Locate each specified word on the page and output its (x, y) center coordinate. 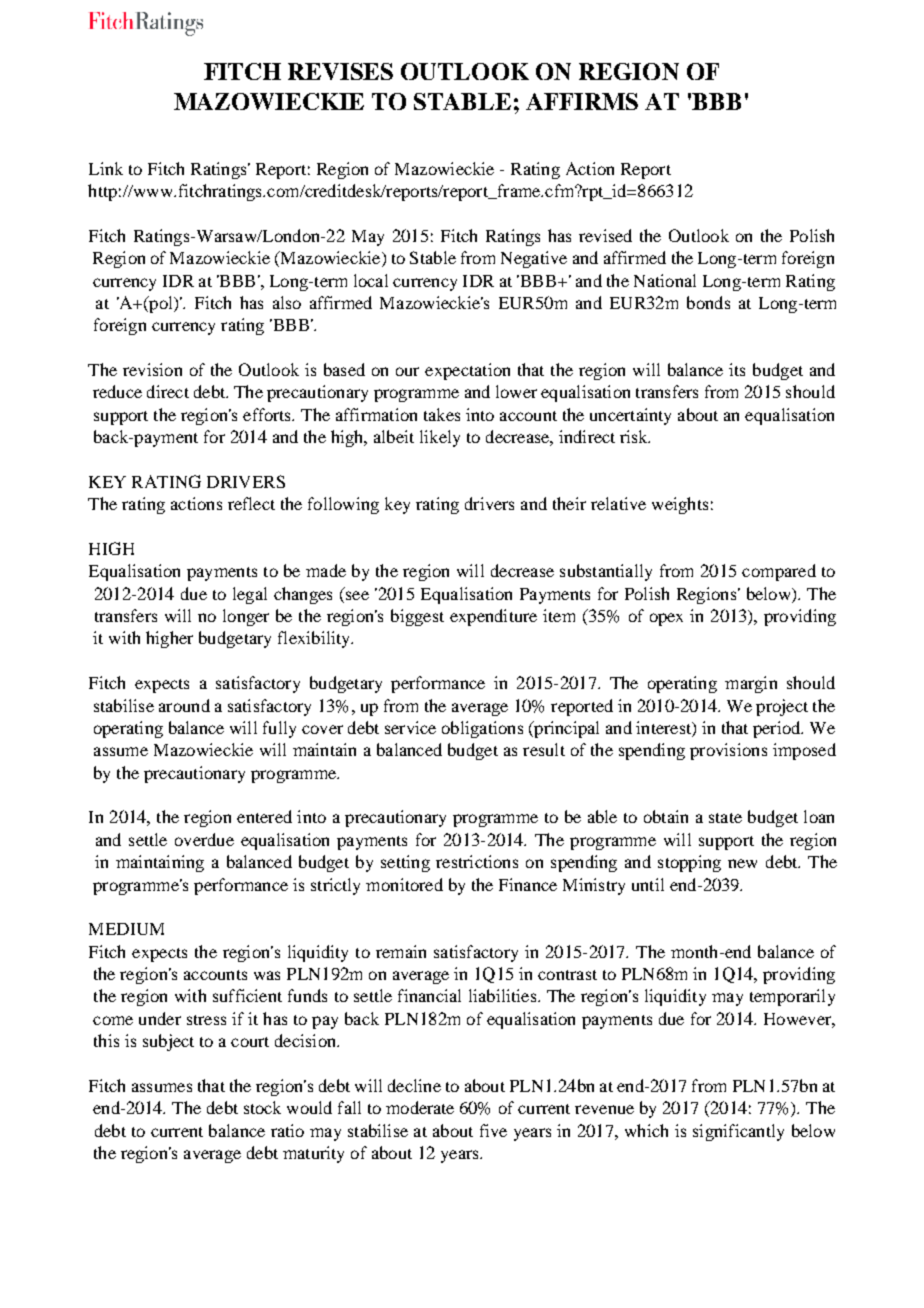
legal (250, 595)
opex (666, 619)
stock (262, 1107)
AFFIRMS (582, 101)
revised (605, 235)
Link (106, 168)
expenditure (493, 617)
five (493, 1130)
